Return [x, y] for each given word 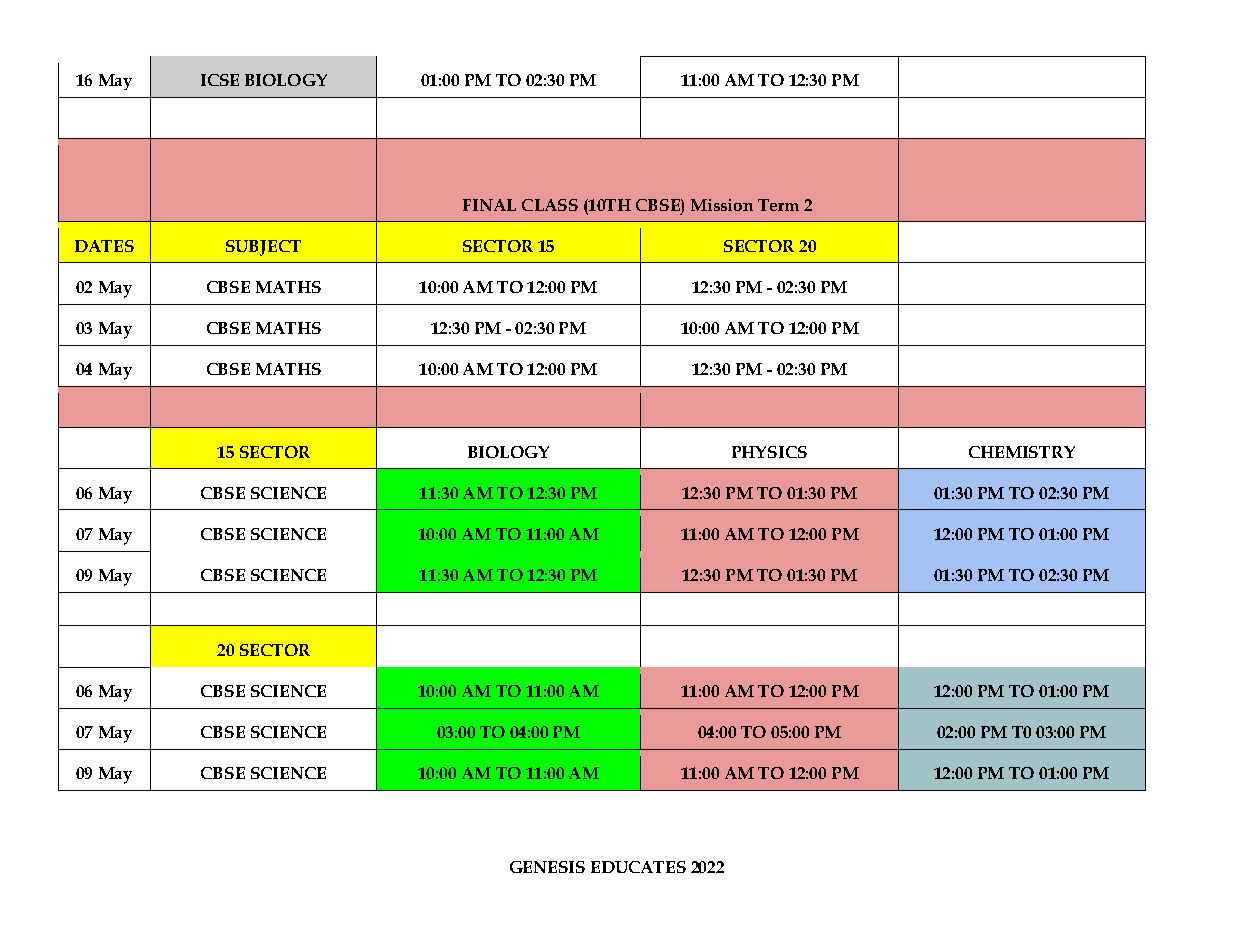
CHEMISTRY [1022, 452]
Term [778, 205]
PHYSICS [769, 452]
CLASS [550, 205]
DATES [104, 246]
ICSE [220, 80]
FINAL [489, 205]
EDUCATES [638, 867]
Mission [722, 205]
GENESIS [547, 867]
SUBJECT [263, 248]
